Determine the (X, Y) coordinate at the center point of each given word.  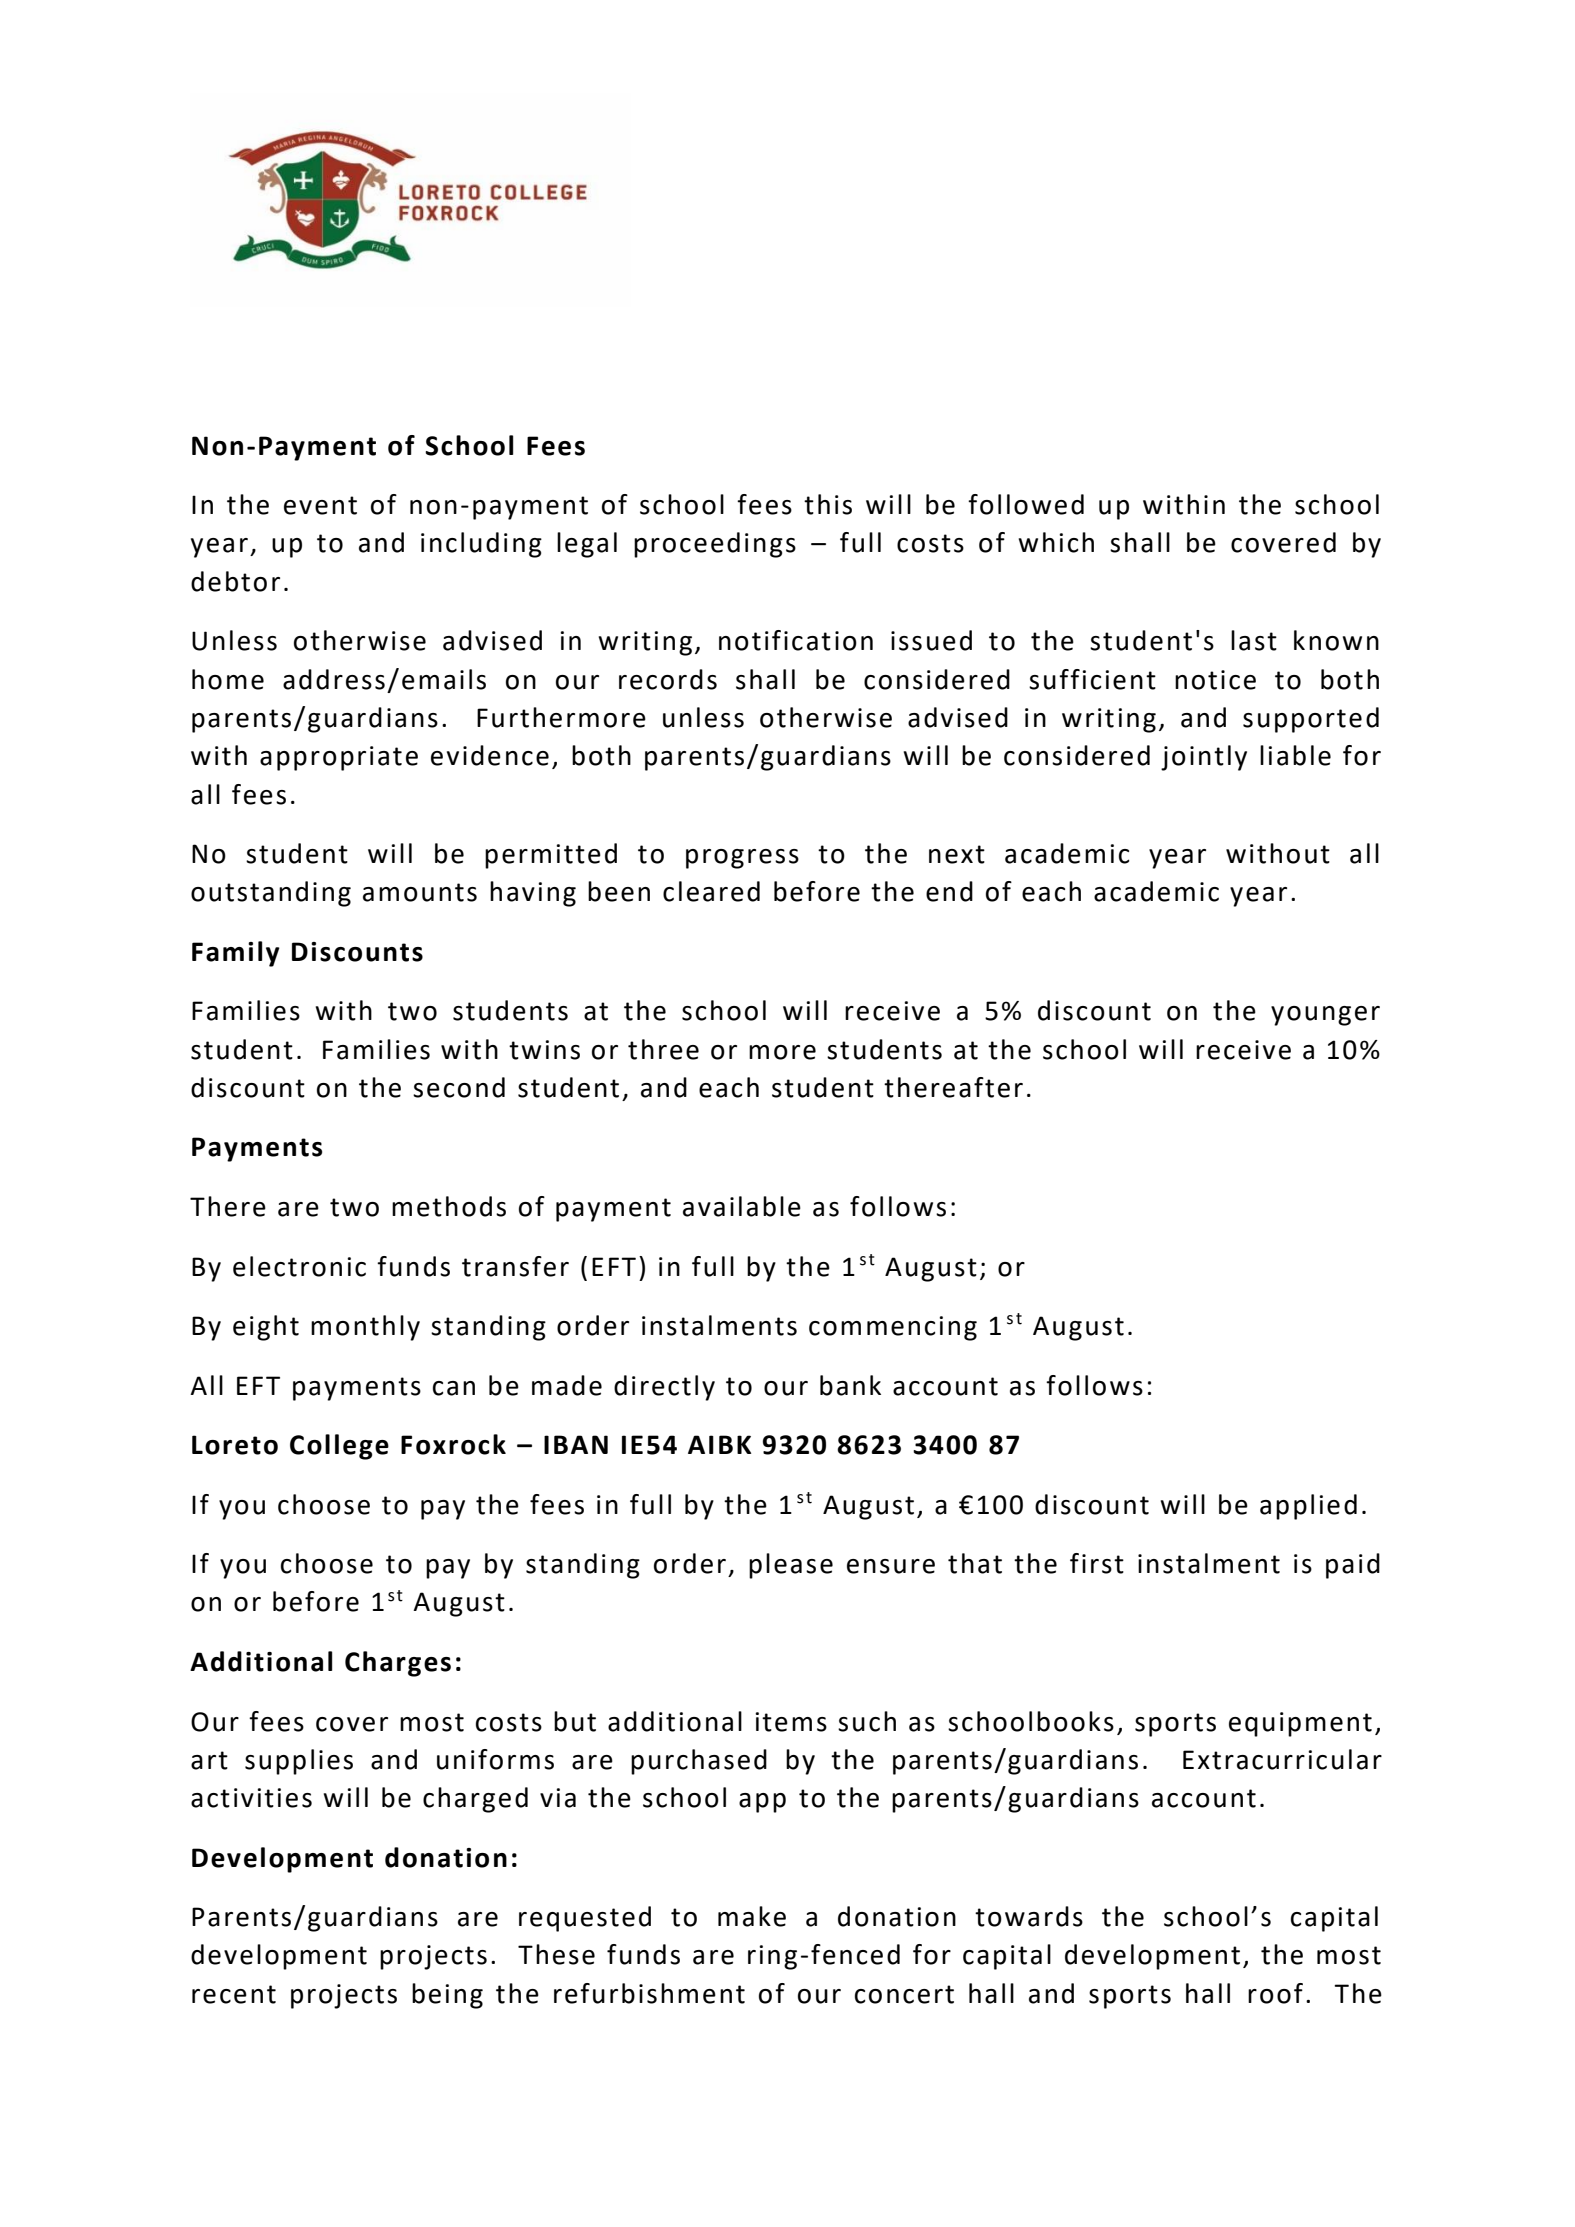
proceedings (715, 545)
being (447, 1996)
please (791, 1566)
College (339, 1447)
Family (236, 954)
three (663, 1049)
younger (1325, 1016)
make (752, 1916)
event (320, 505)
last (1254, 640)
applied (1308, 1507)
